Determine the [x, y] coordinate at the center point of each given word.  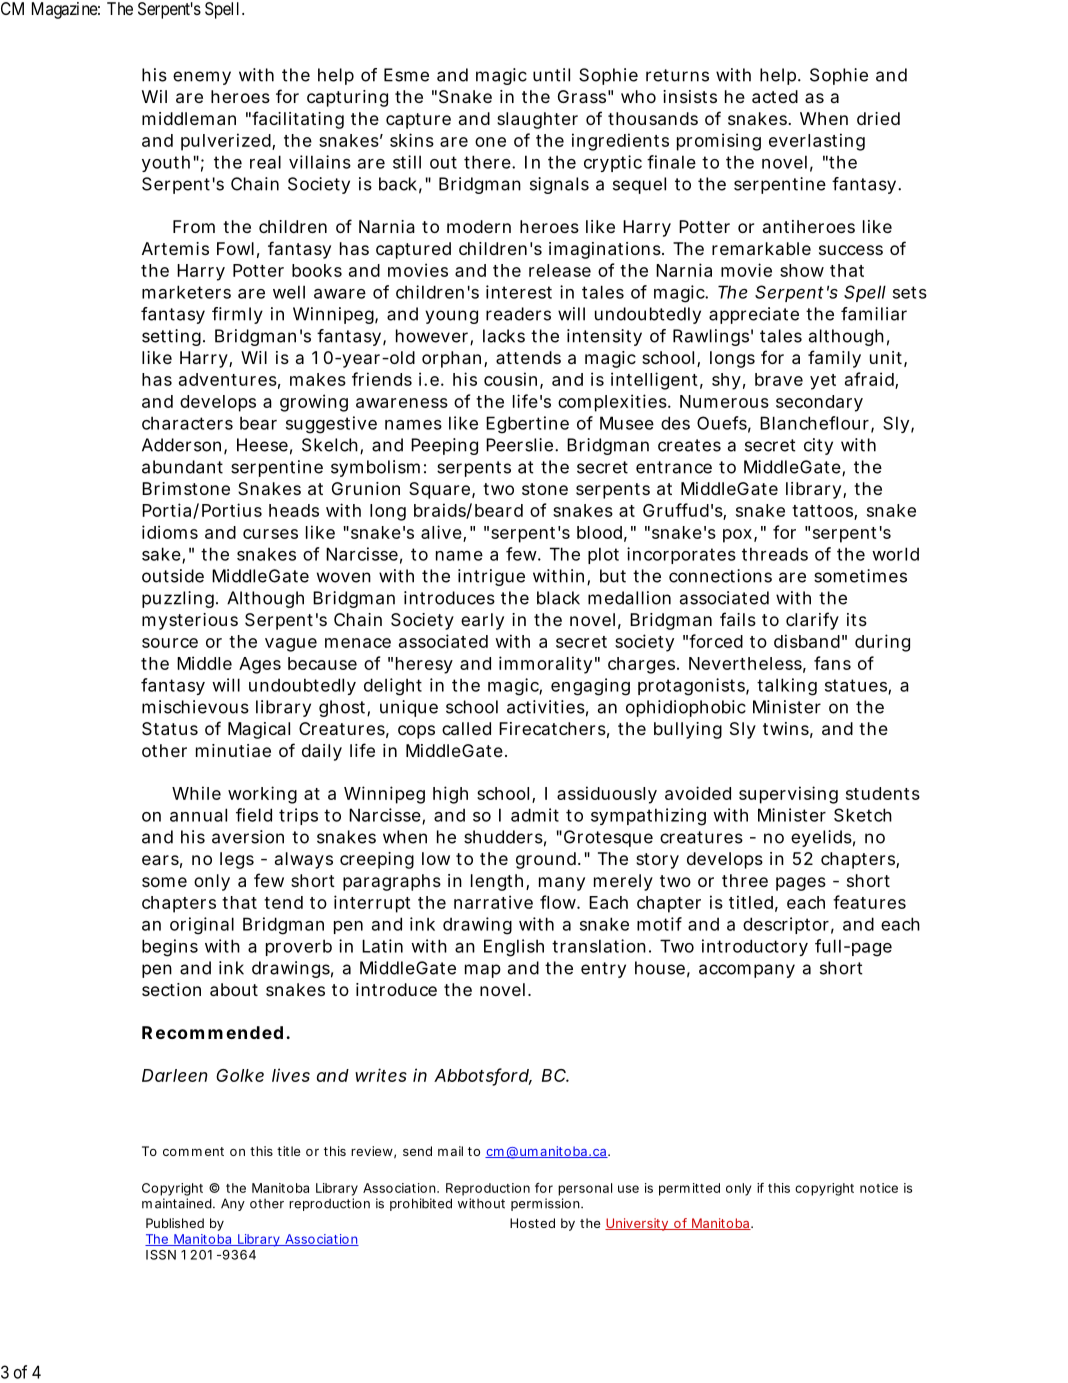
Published [175, 1223]
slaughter [537, 120]
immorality [545, 665]
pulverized [226, 142]
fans [832, 663]
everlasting [817, 142]
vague [291, 645]
